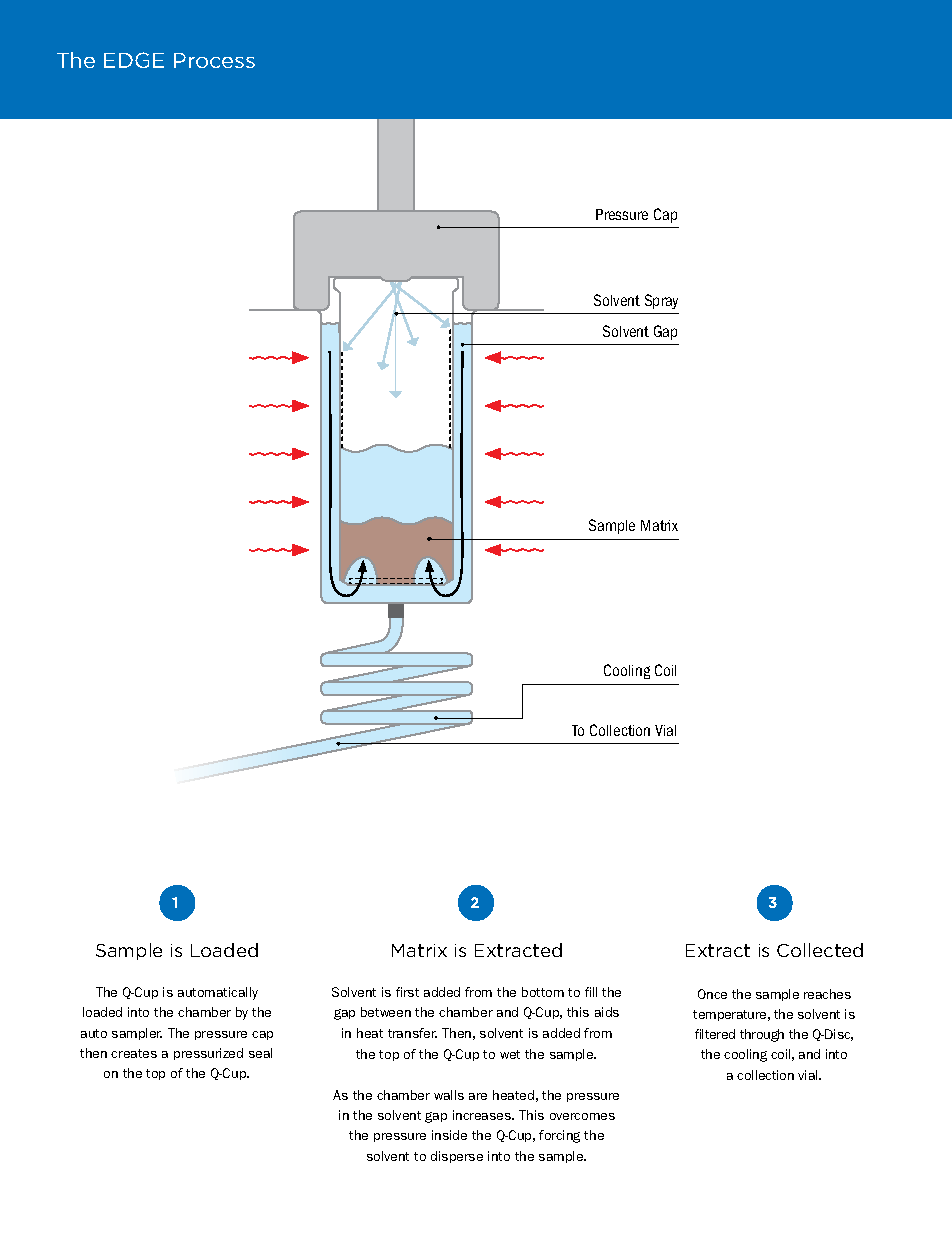  I want to click on increases, so click(483, 1115).
